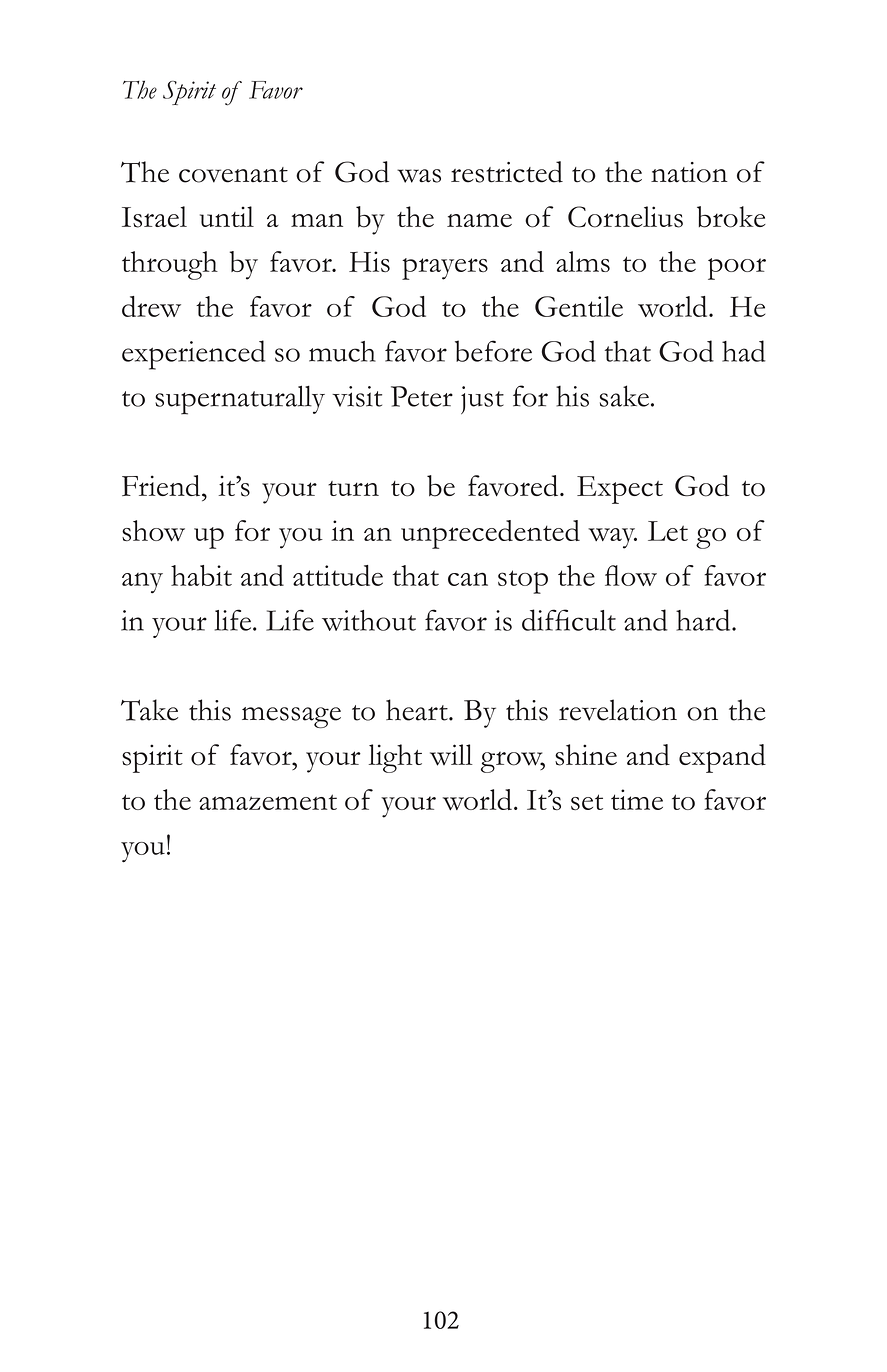 The image size is (887, 1372). I want to click on Friend, so click(162, 486).
